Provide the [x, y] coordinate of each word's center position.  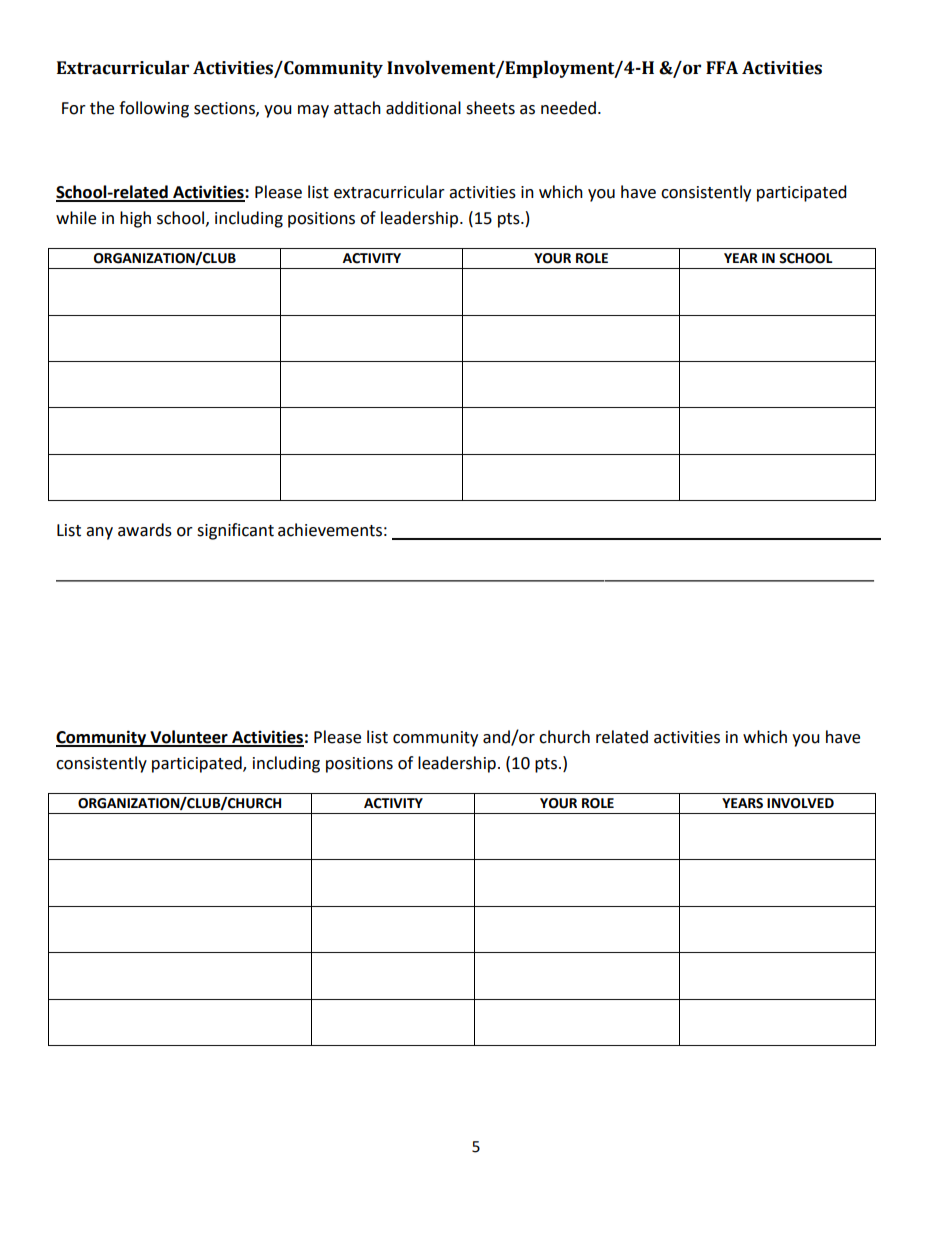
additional [423, 108]
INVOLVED [800, 803]
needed [568, 108]
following [154, 109]
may [313, 111]
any [99, 533]
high [135, 219]
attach [357, 108]
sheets [490, 108]
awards [145, 530]
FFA [722, 67]
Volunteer [189, 738]
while [76, 218]
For [74, 108]
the [102, 108]
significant [235, 531]
